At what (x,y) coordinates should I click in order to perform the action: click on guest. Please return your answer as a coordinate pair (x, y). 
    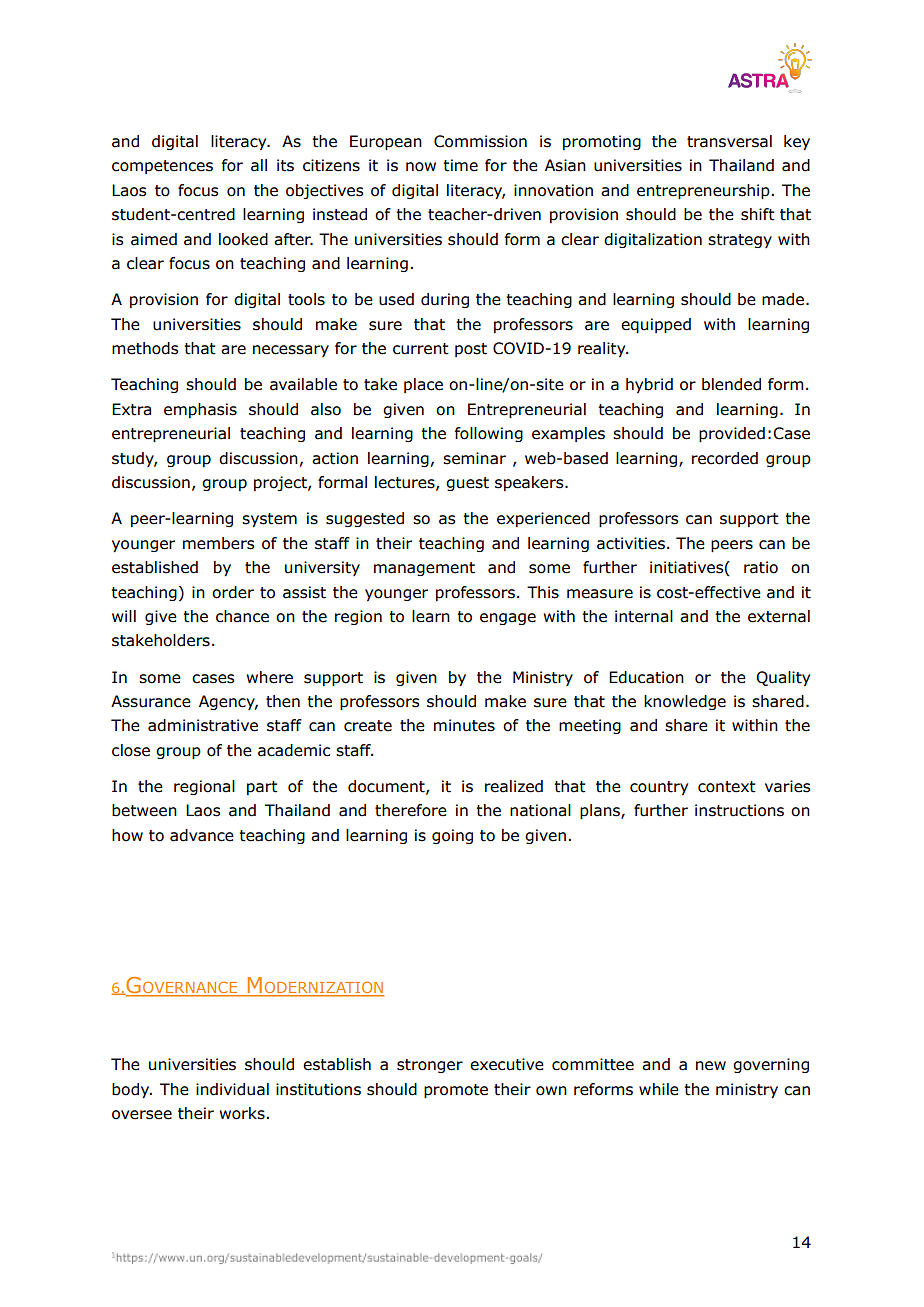
    Looking at the image, I should click on (467, 484).
